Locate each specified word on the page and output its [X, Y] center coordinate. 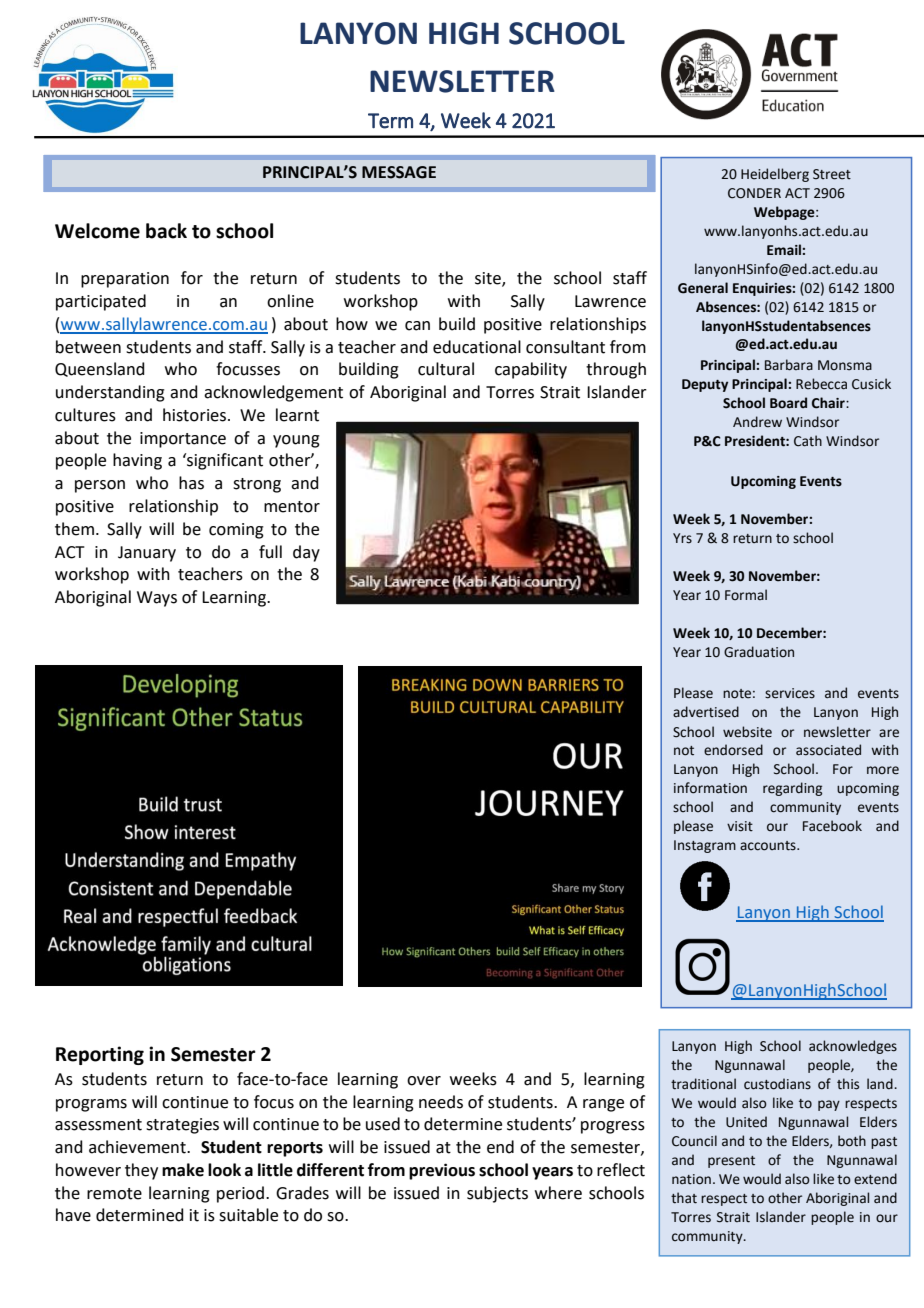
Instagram [705, 846]
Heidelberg [775, 175]
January [147, 554]
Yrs [682, 538]
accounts [769, 846]
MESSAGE [399, 172]
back [166, 231]
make [183, 1170]
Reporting [100, 1055]
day [306, 553]
